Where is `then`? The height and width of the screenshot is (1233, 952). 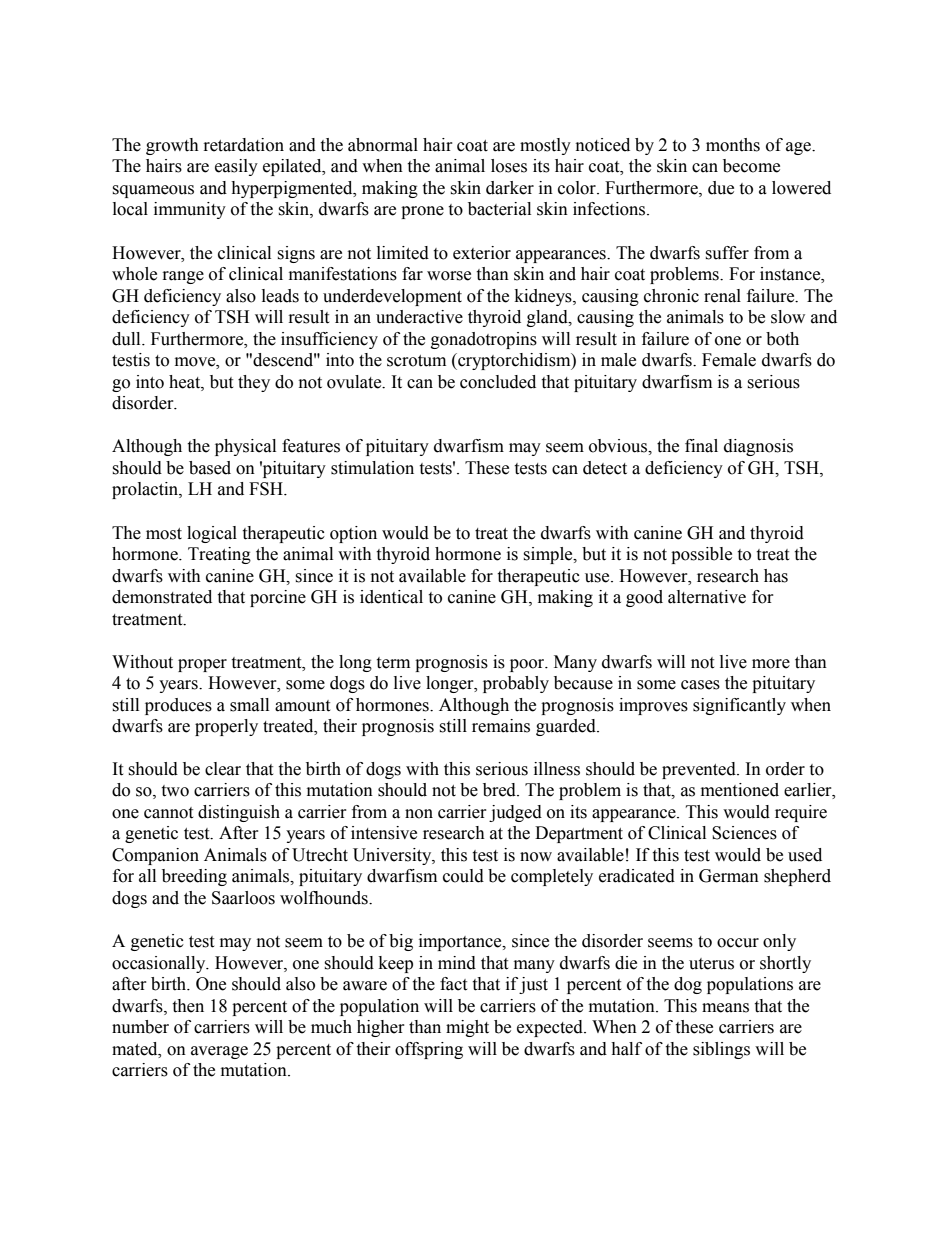
then is located at coordinates (188, 1006).
